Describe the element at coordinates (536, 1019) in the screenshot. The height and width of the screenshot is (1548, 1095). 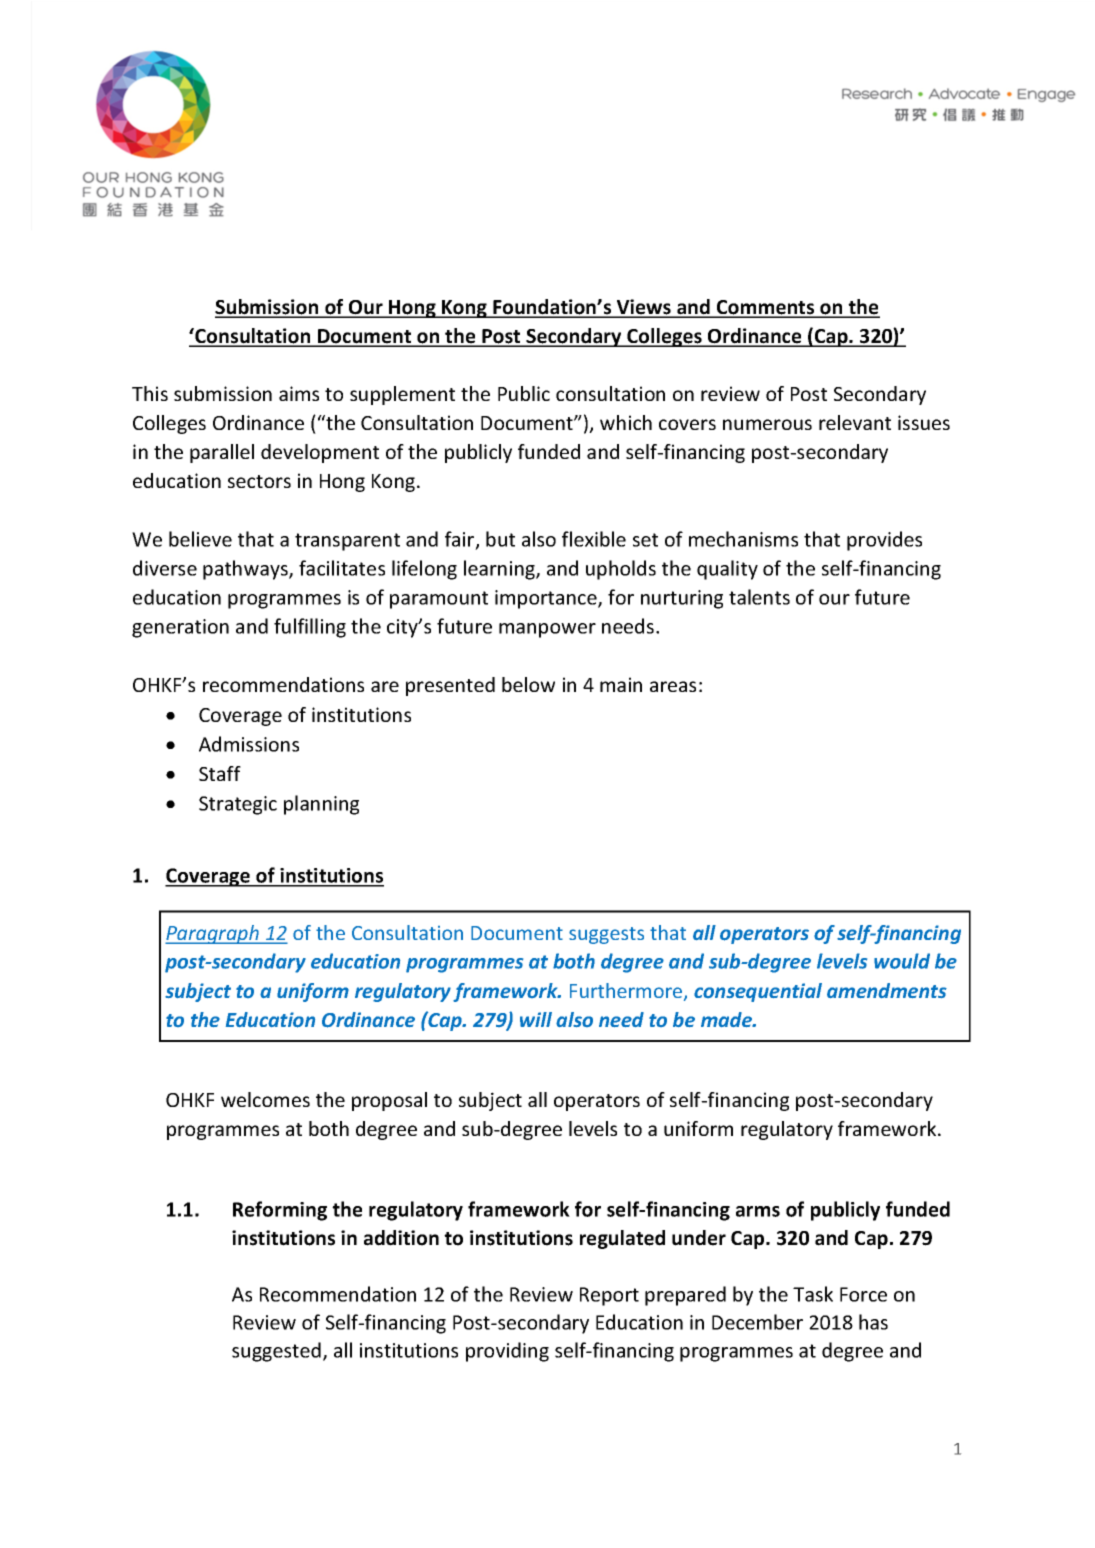
I see `will` at that location.
